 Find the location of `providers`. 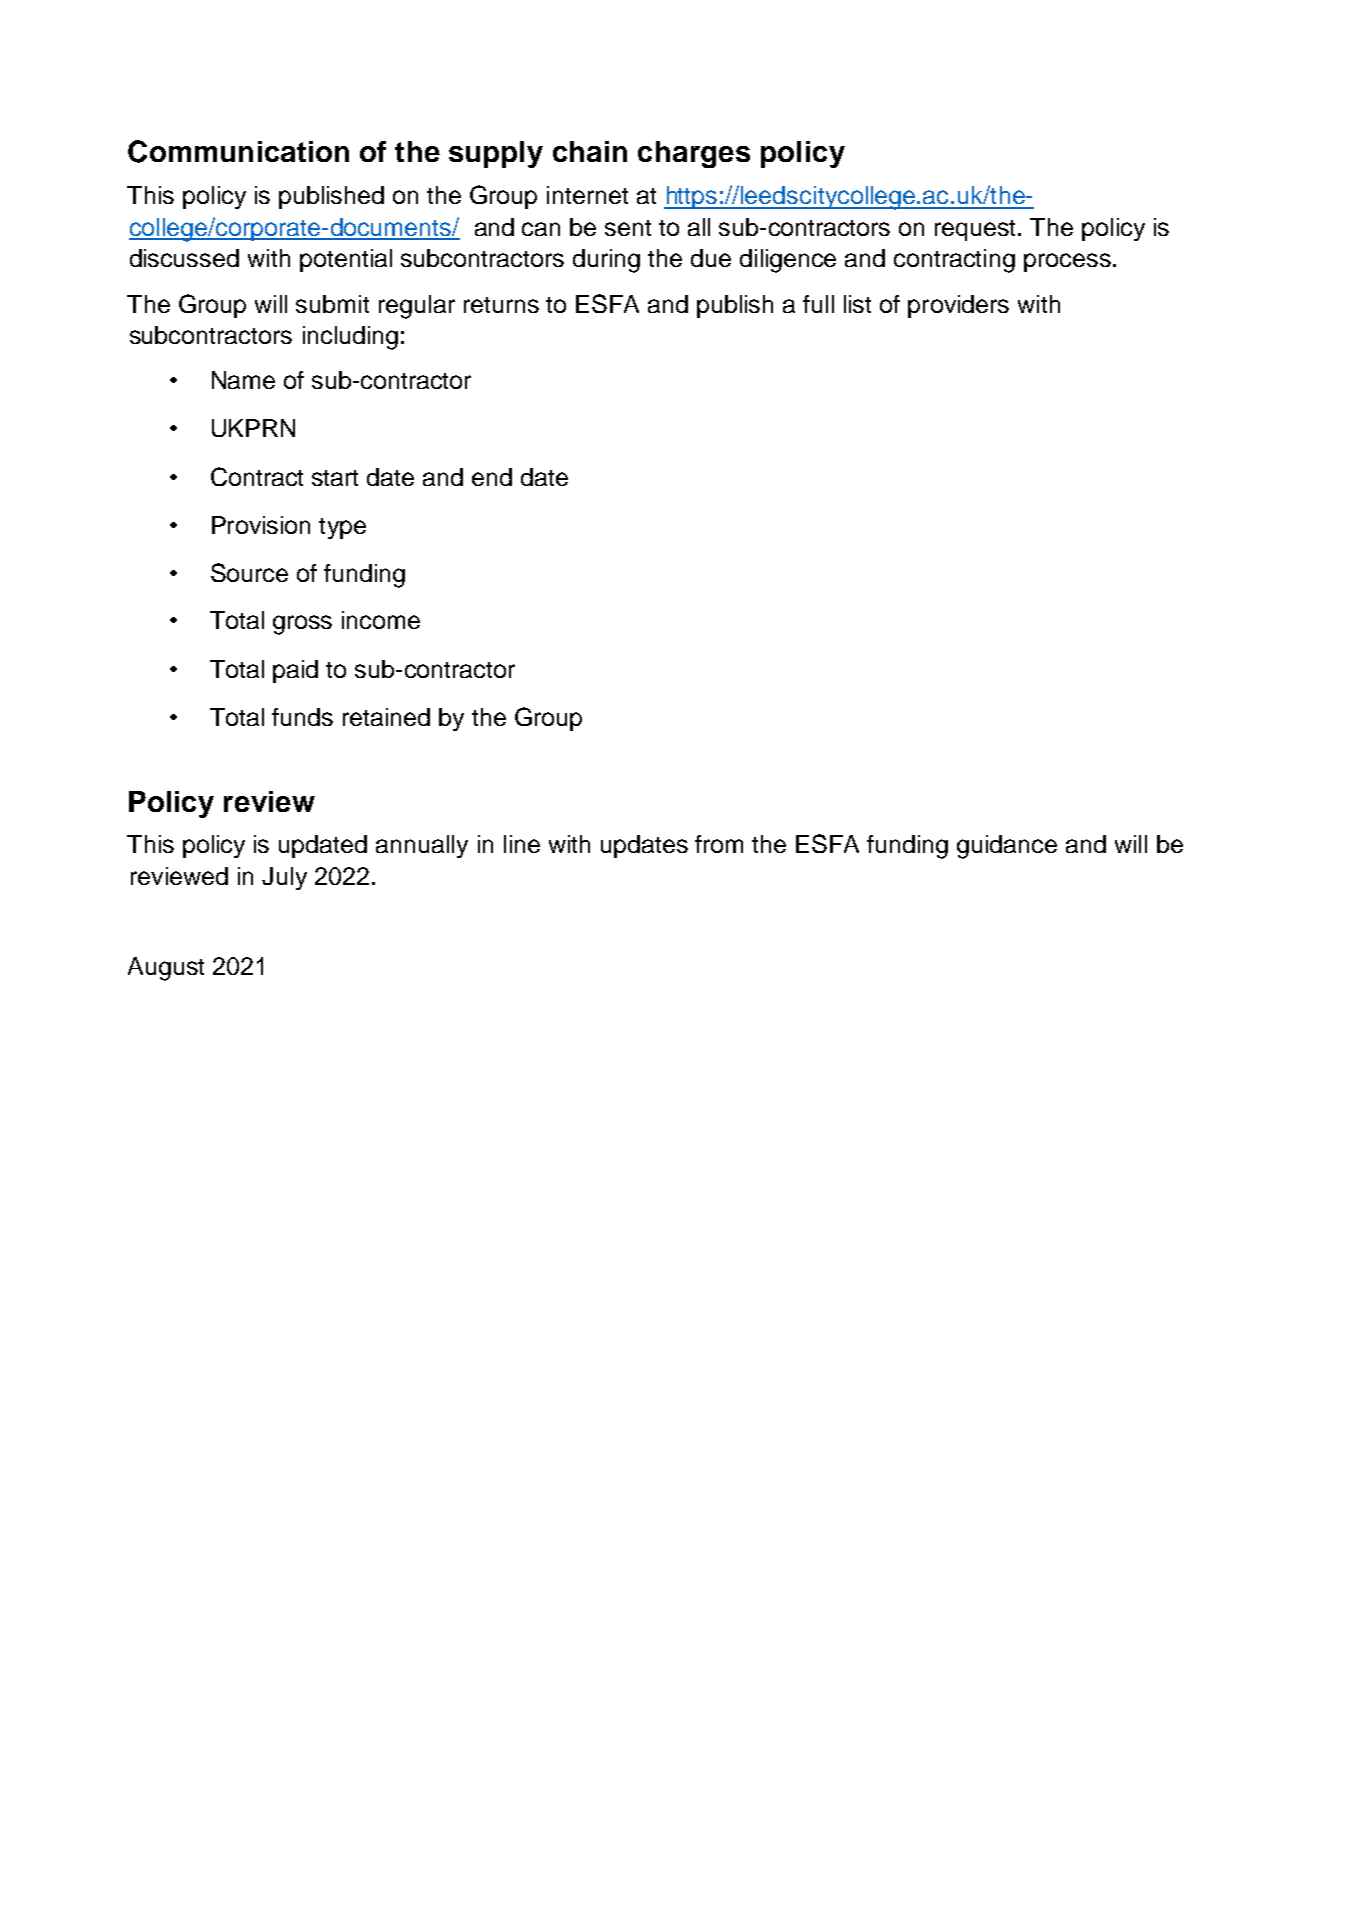

providers is located at coordinates (958, 306).
